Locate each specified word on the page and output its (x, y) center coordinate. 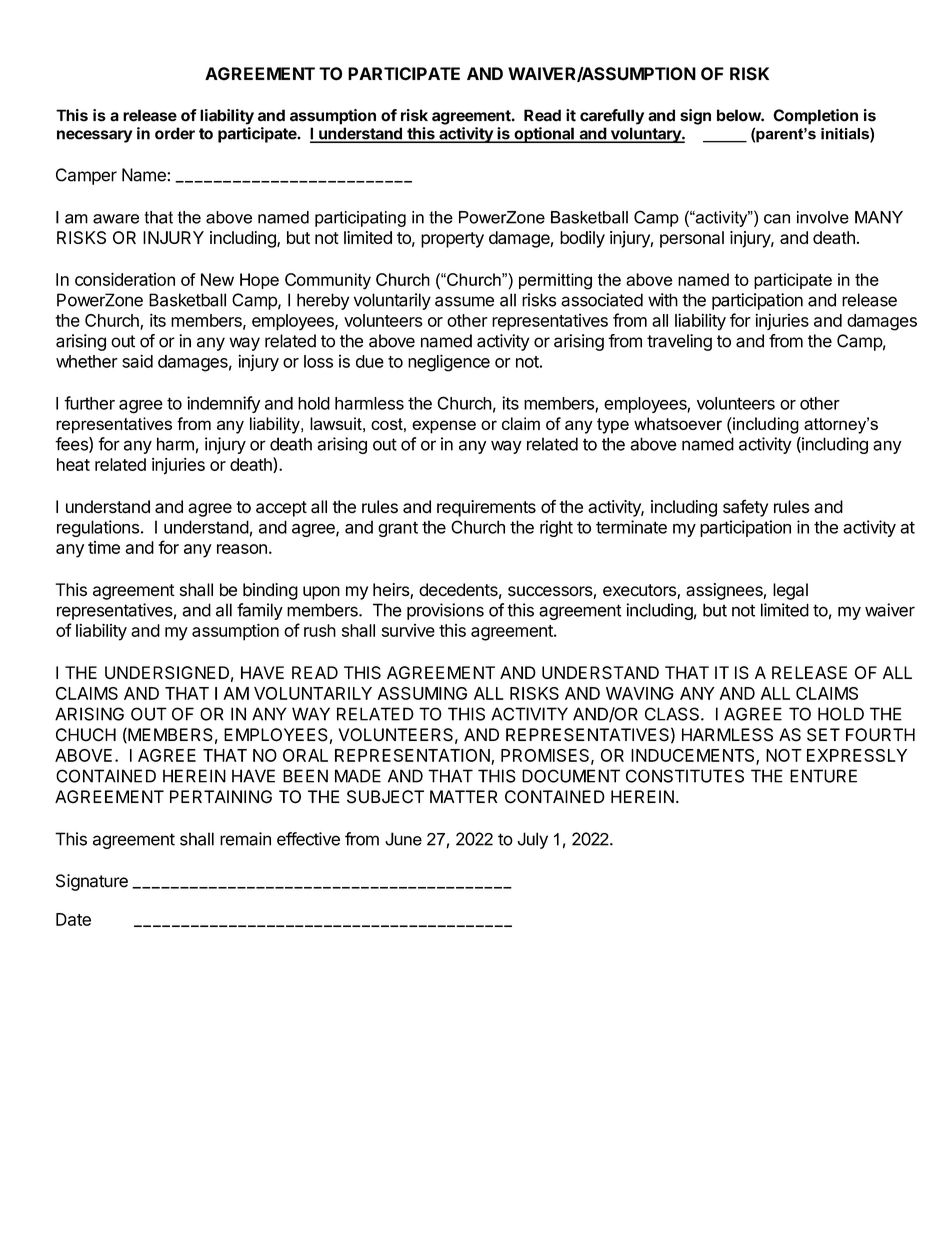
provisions (445, 611)
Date (73, 919)
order (175, 133)
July (532, 840)
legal (790, 591)
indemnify (223, 404)
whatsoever (678, 423)
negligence (449, 363)
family (260, 611)
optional (544, 135)
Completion (815, 117)
